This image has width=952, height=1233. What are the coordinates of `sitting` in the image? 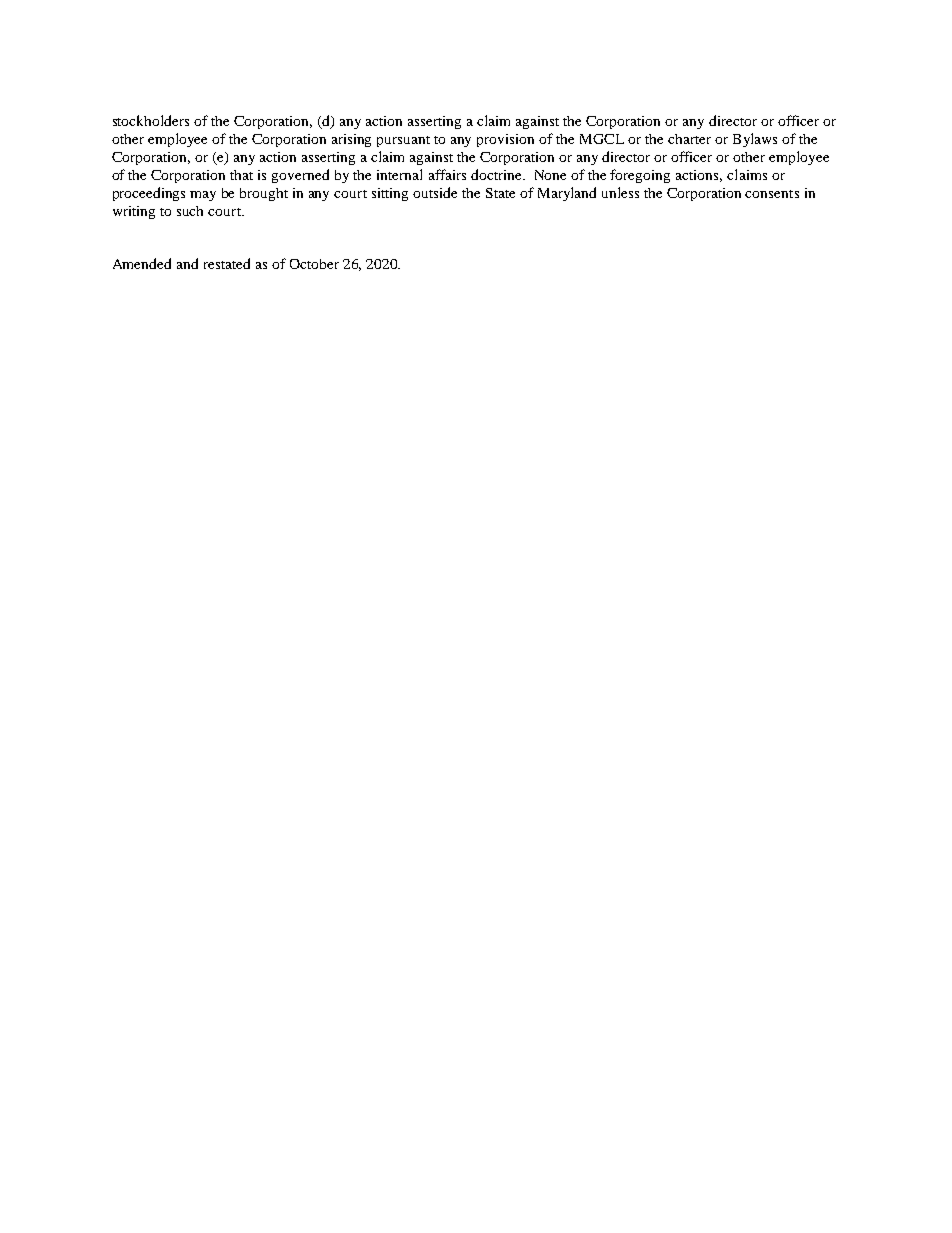 It's located at (390, 194).
